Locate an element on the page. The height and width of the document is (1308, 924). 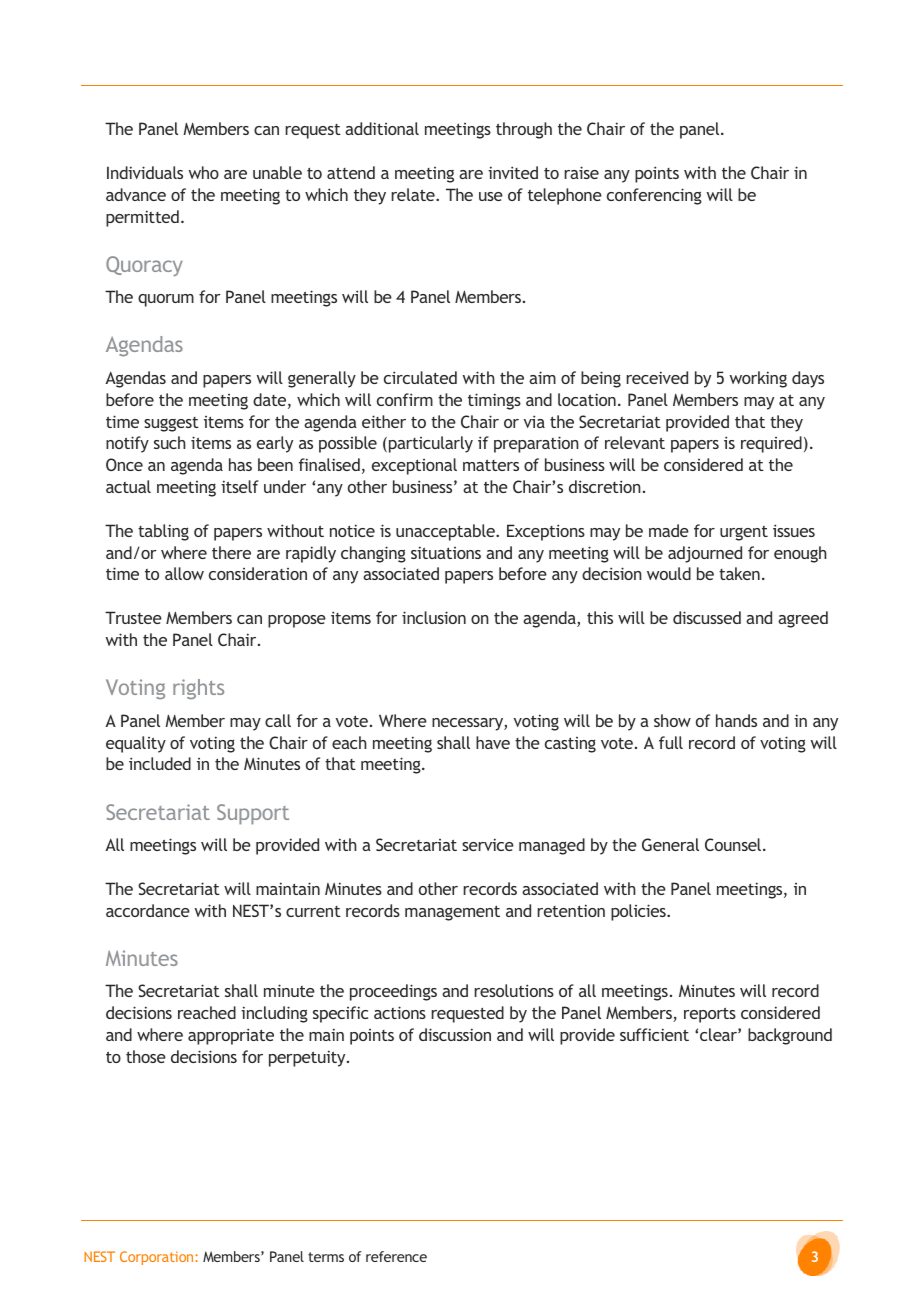
accordance is located at coordinates (148, 910).
